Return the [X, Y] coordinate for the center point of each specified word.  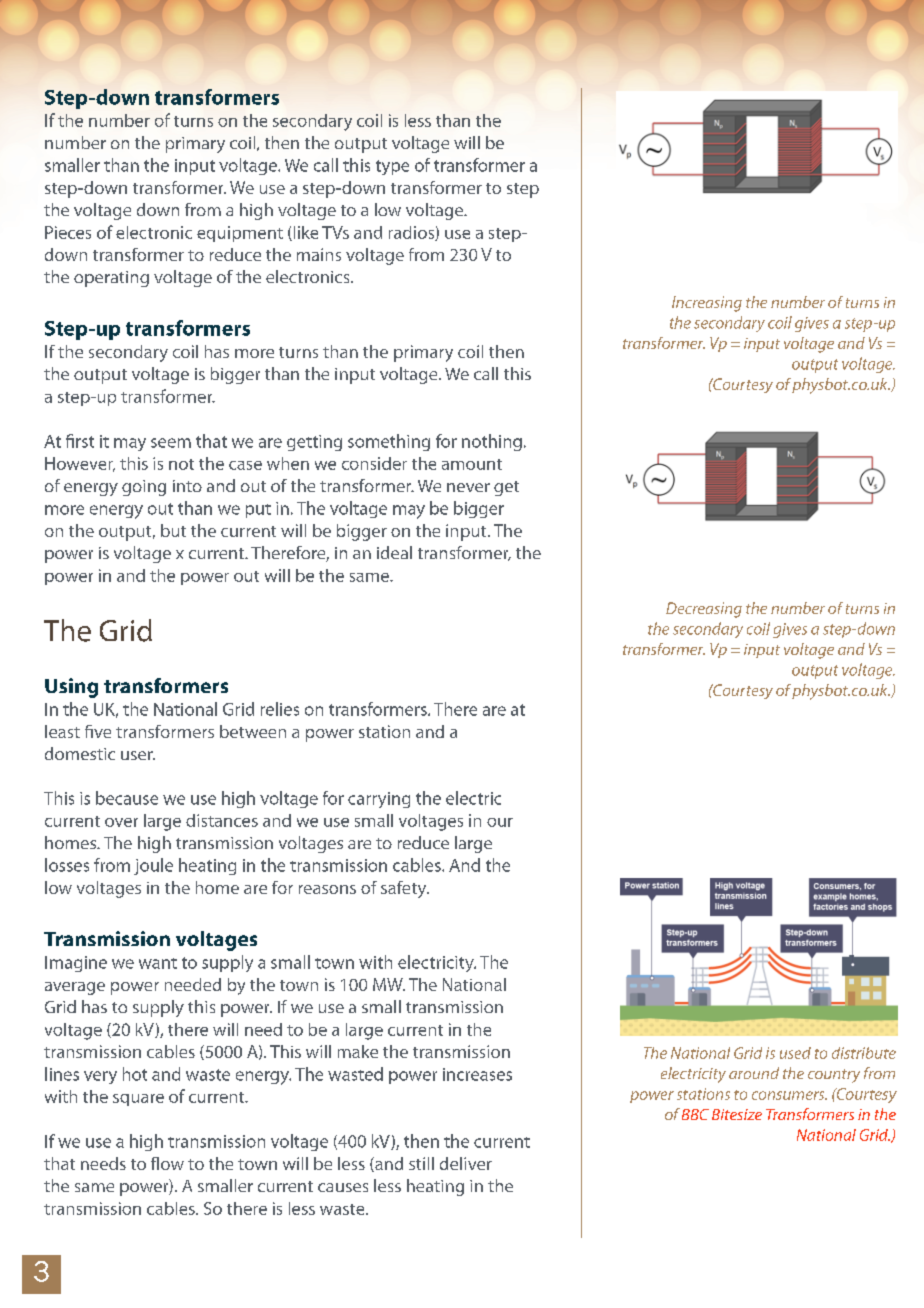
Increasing [707, 304]
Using [71, 688]
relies [280, 709]
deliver [466, 1163]
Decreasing [704, 610]
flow [167, 1163]
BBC [695, 1114]
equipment [240, 234]
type [392, 167]
